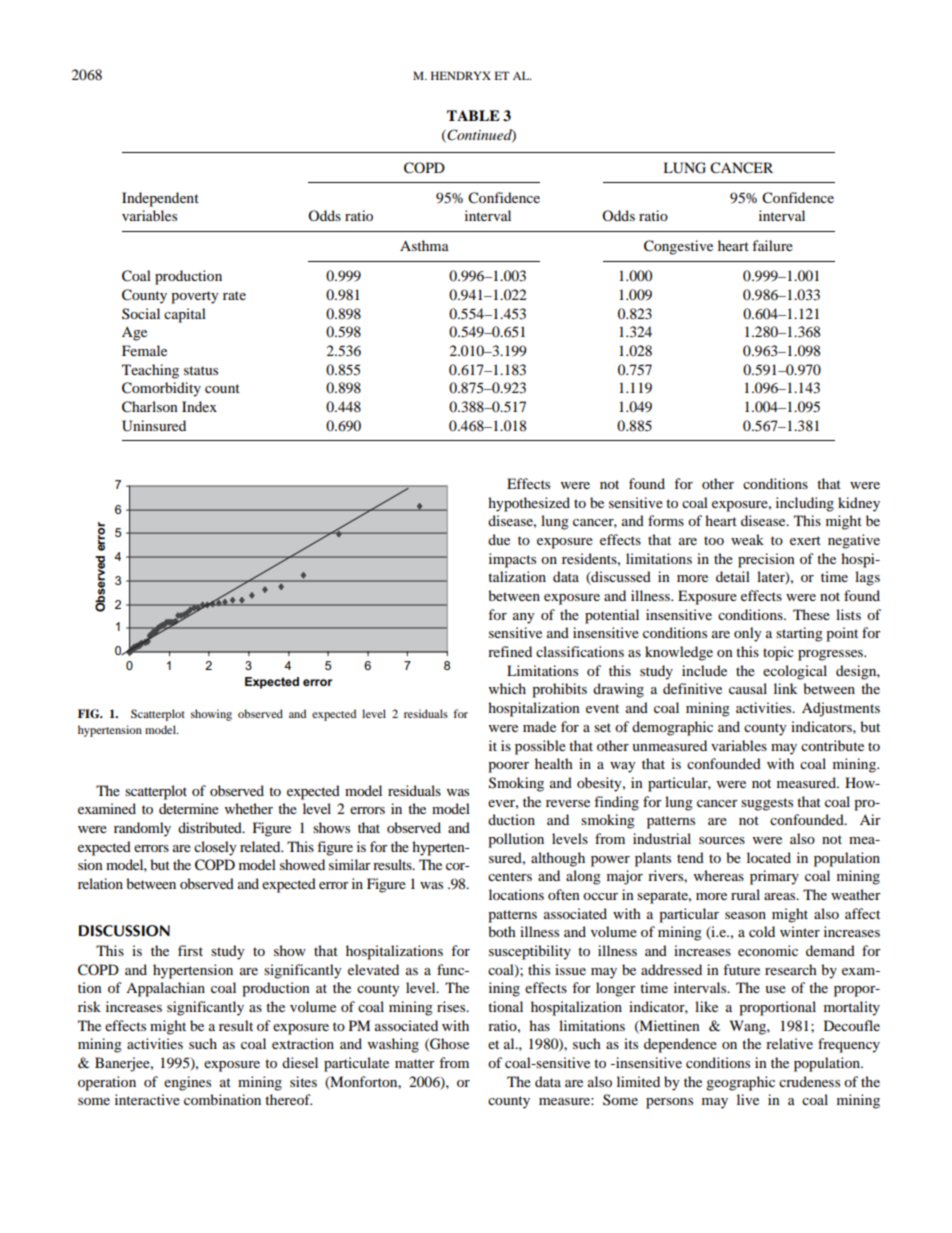 The height and width of the document is (1233, 952). I want to click on due, so click(499, 539).
